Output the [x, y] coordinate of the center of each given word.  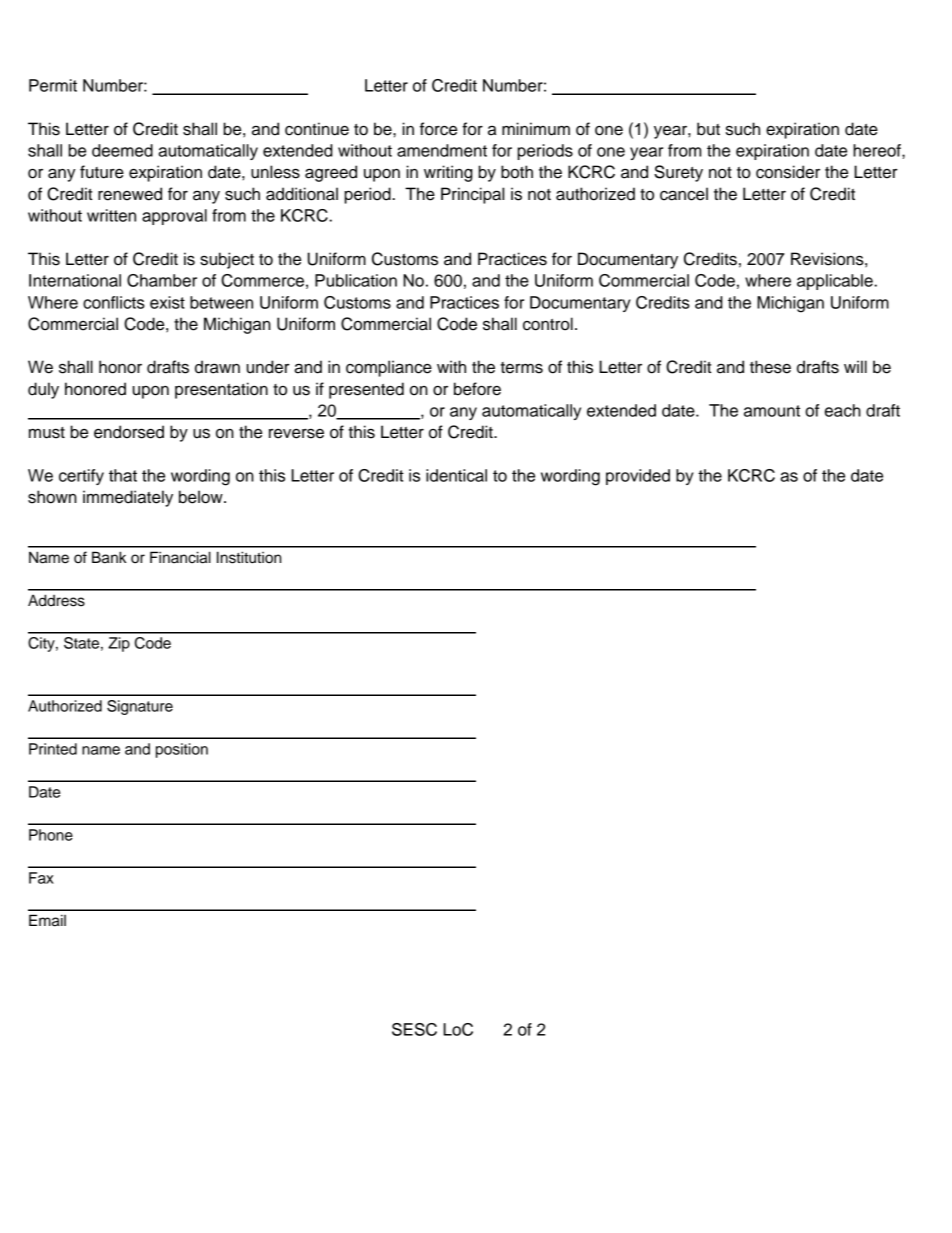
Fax [41, 878]
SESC [414, 1029]
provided [638, 477]
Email [47, 920]
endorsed [129, 432]
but [708, 129]
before [477, 389]
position [182, 750]
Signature [140, 707]
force [438, 129]
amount [772, 411]
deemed [122, 150]
